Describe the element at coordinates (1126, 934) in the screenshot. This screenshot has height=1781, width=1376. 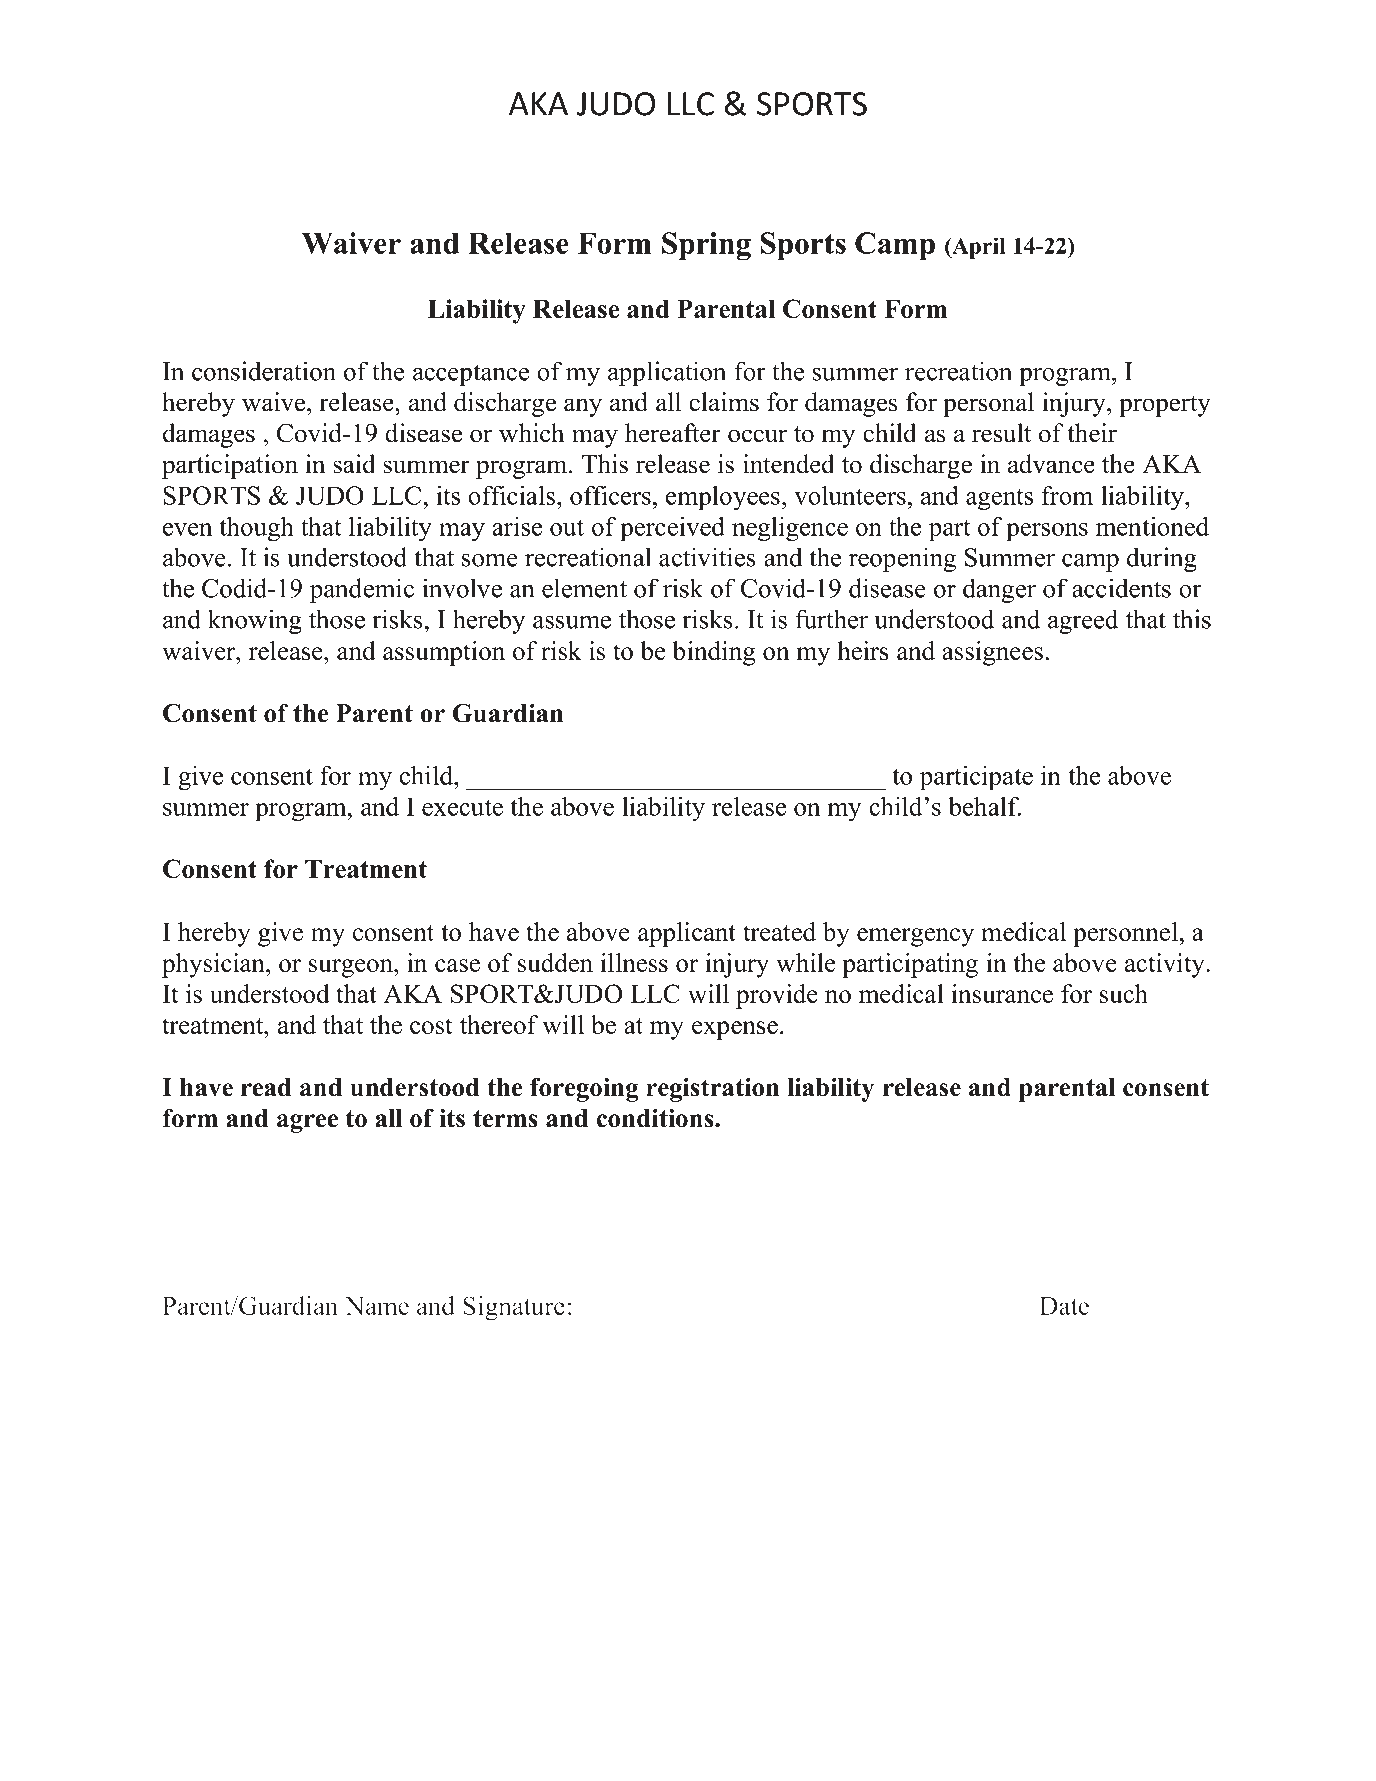
I see `personnel` at that location.
